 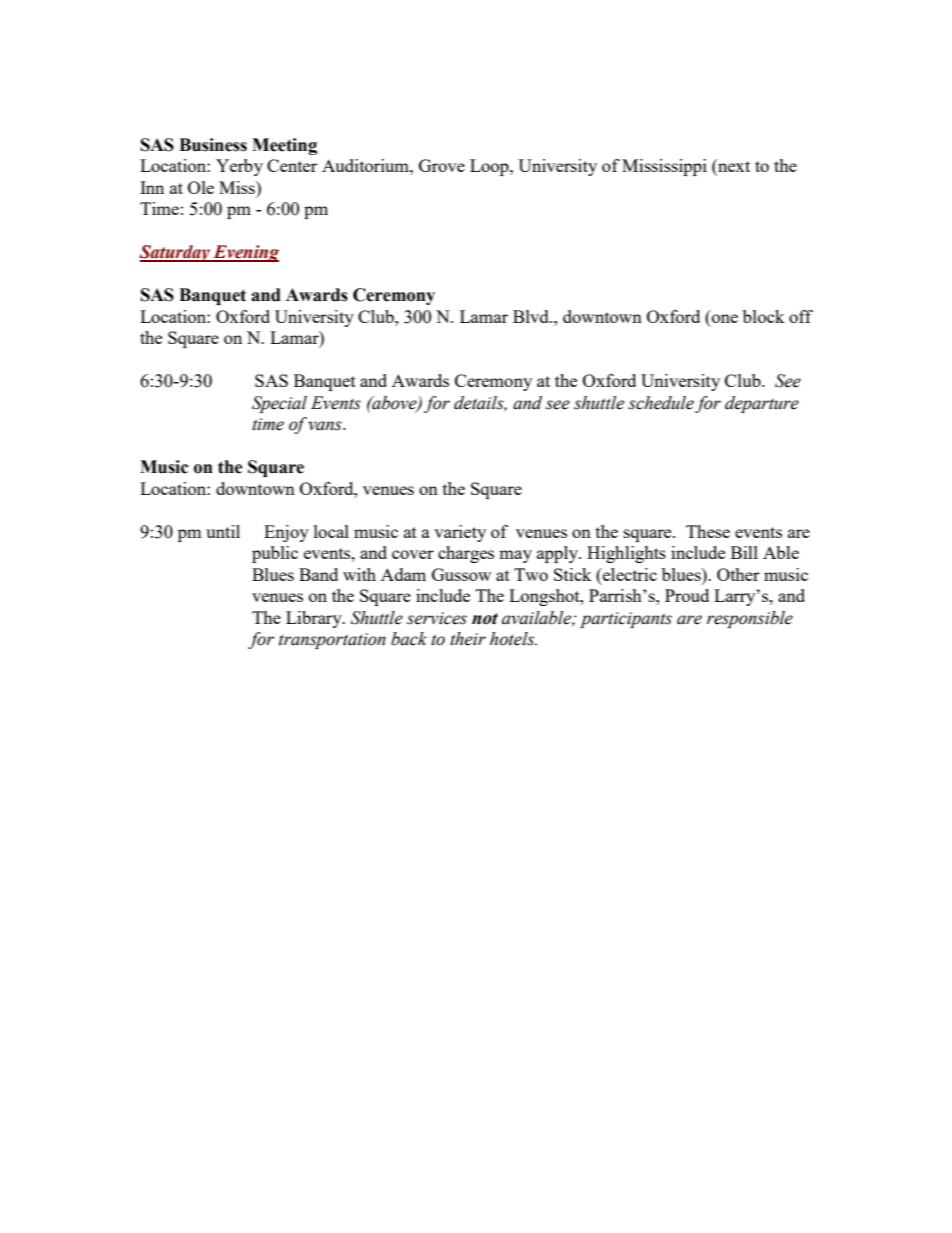 What do you see at coordinates (490, 167) in the image?
I see `Loop` at bounding box center [490, 167].
